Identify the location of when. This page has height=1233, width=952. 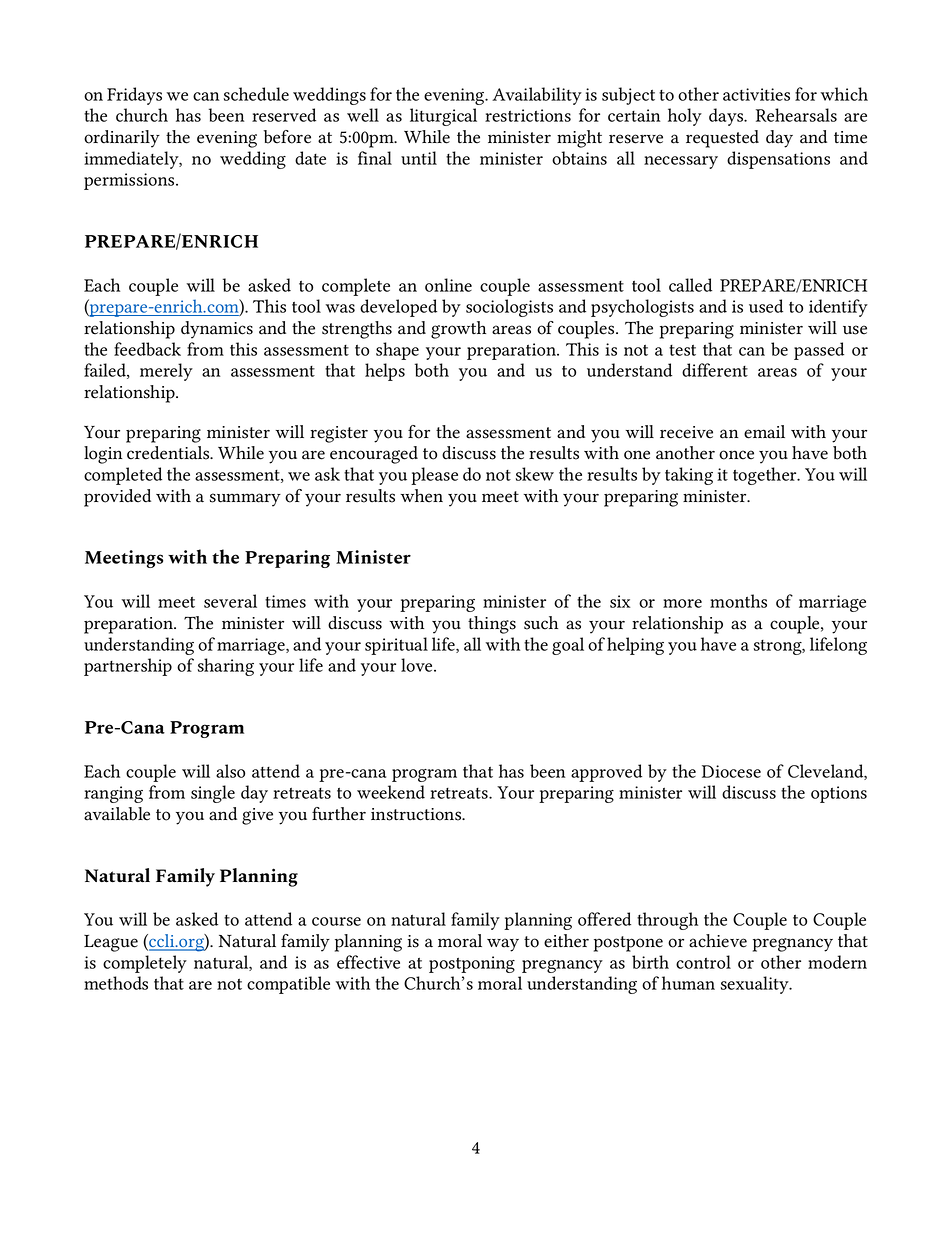
(422, 496).
